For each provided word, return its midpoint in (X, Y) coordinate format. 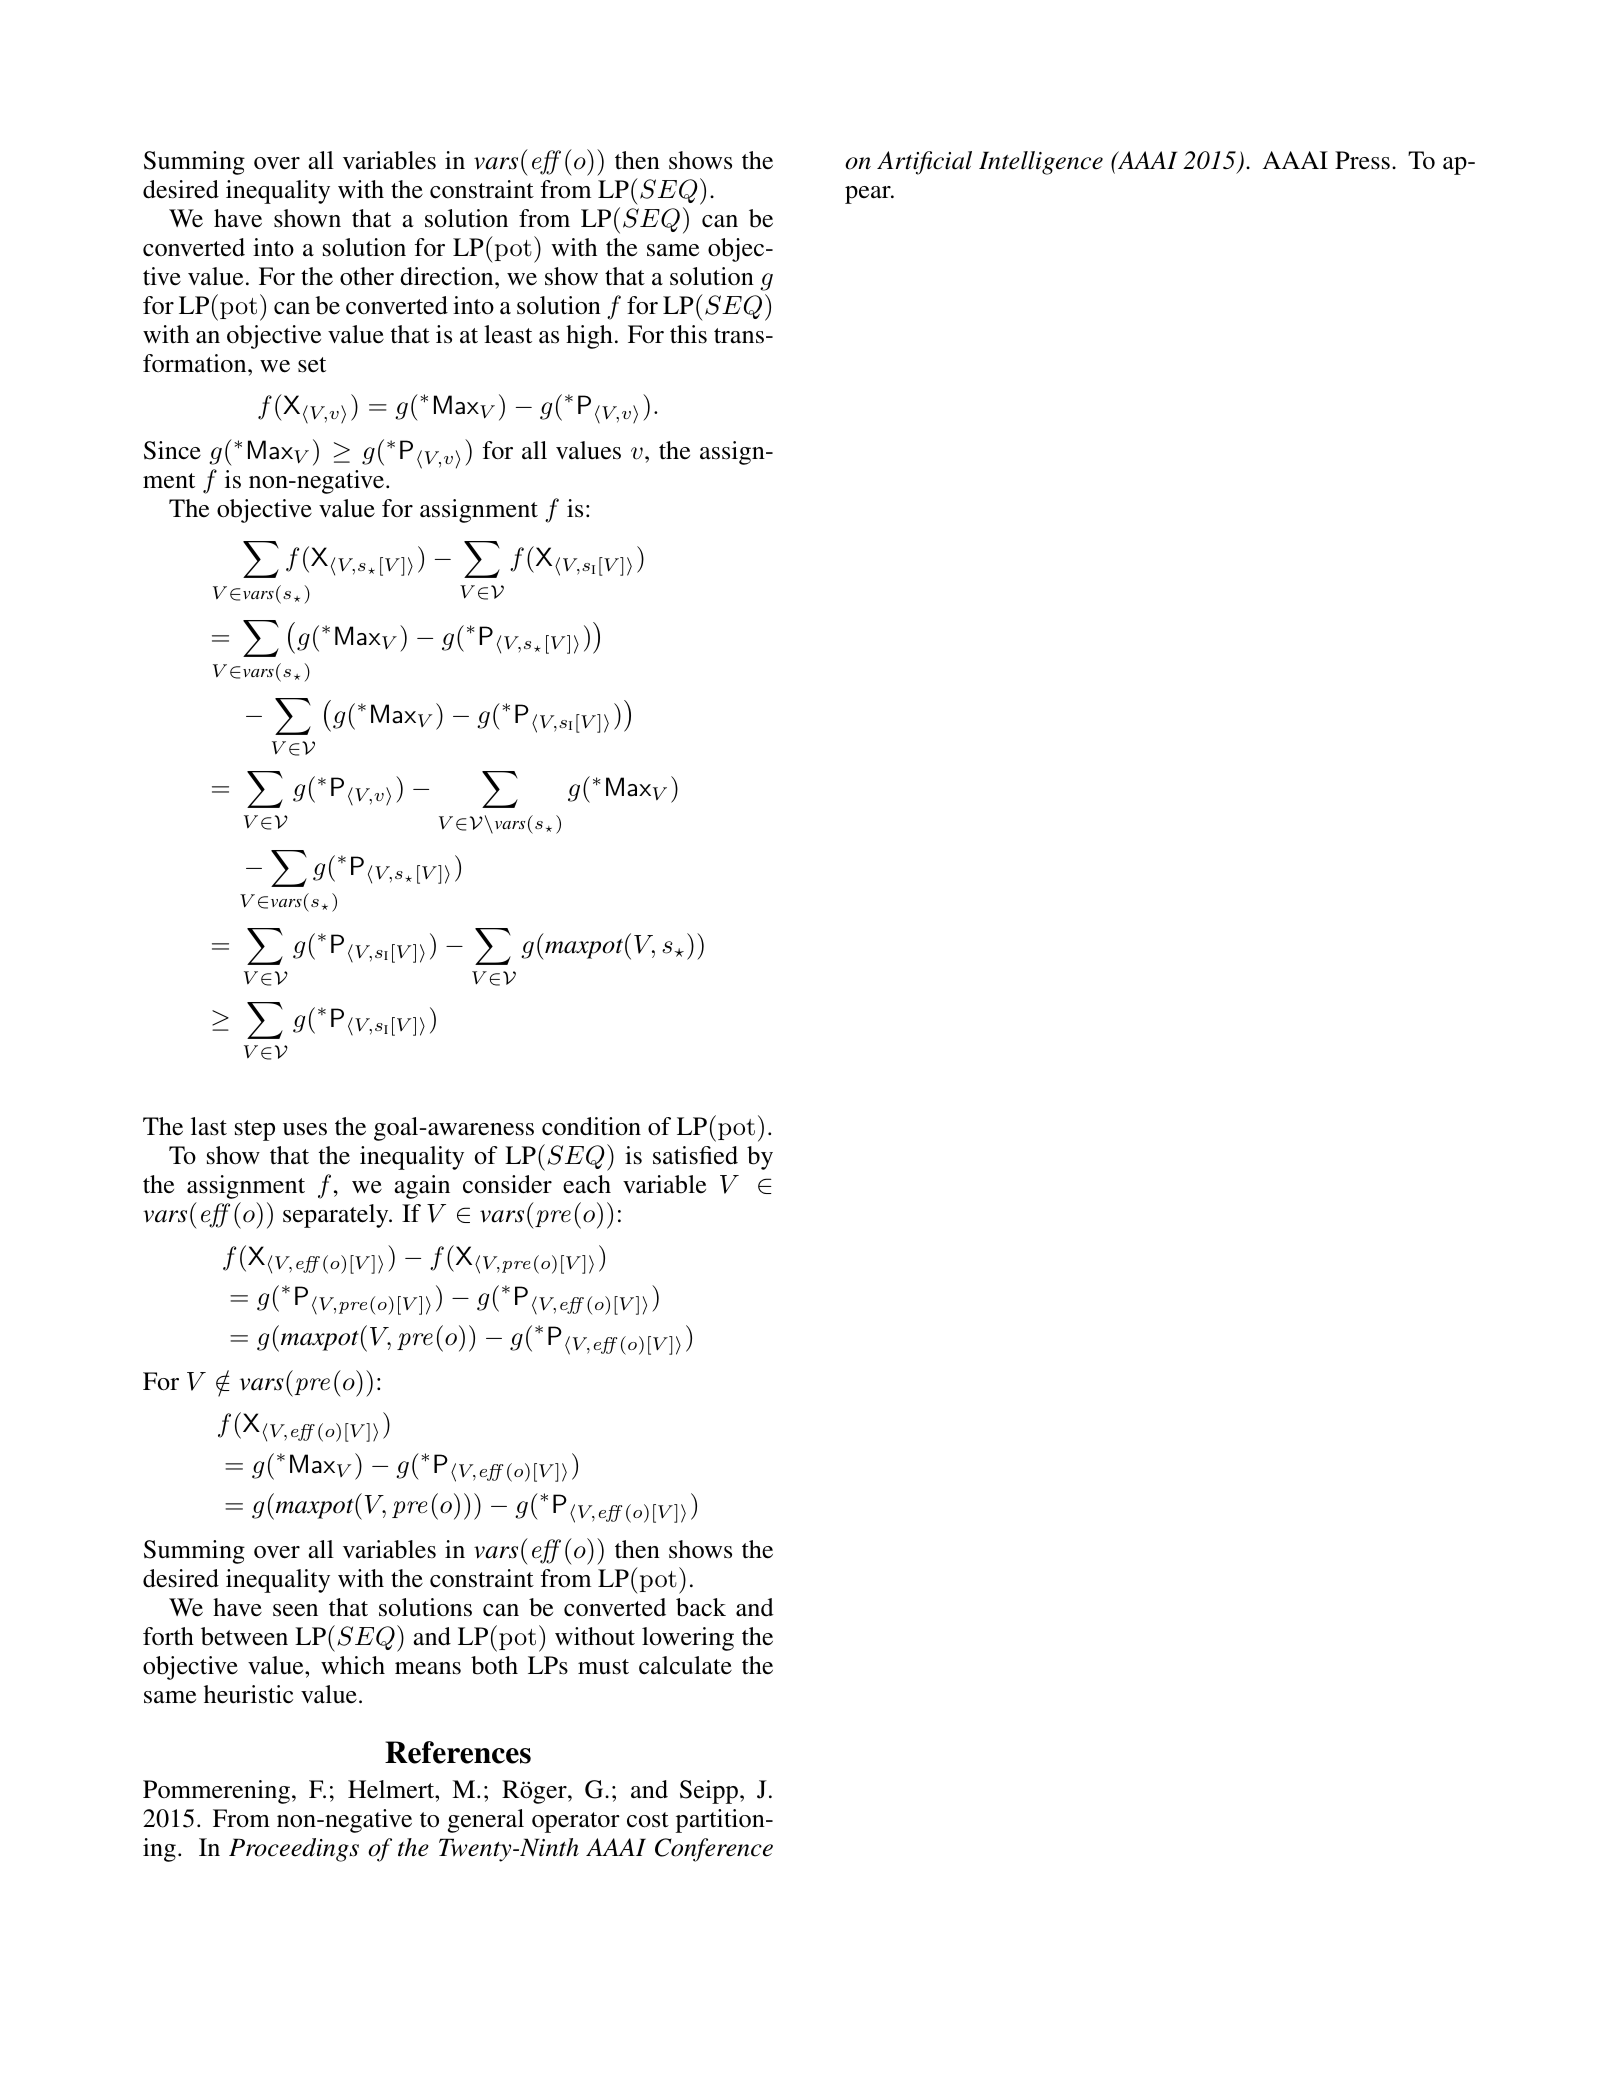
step (255, 1130)
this (688, 334)
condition (591, 1126)
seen (295, 1610)
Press (1362, 160)
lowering (688, 1639)
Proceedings (294, 1850)
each (587, 1184)
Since (172, 450)
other (367, 276)
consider (507, 1184)
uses (305, 1129)
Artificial (924, 163)
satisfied (695, 1155)
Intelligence (1041, 163)
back (701, 1607)
